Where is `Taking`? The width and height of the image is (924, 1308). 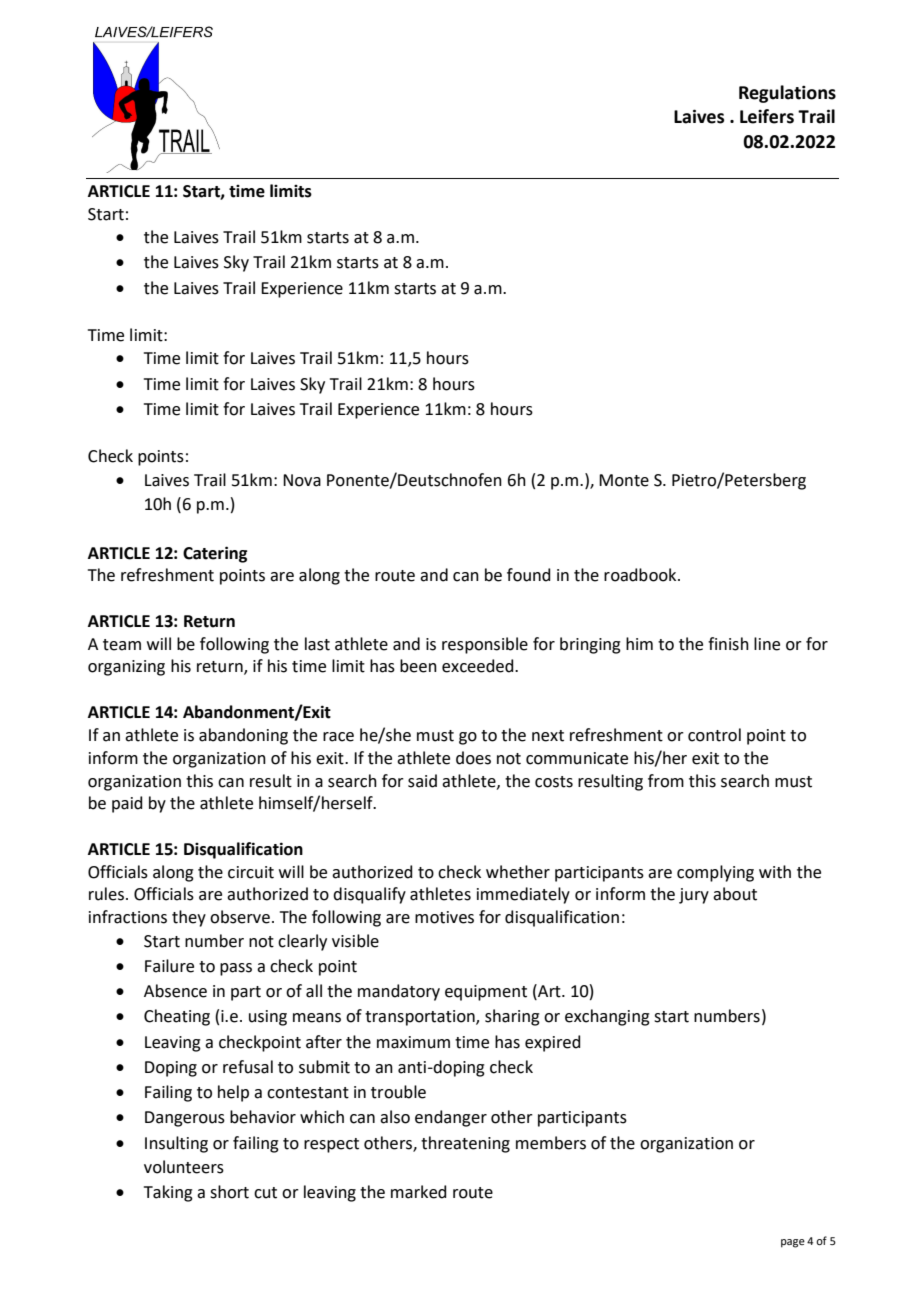
Taking is located at coordinates (168, 1193).
